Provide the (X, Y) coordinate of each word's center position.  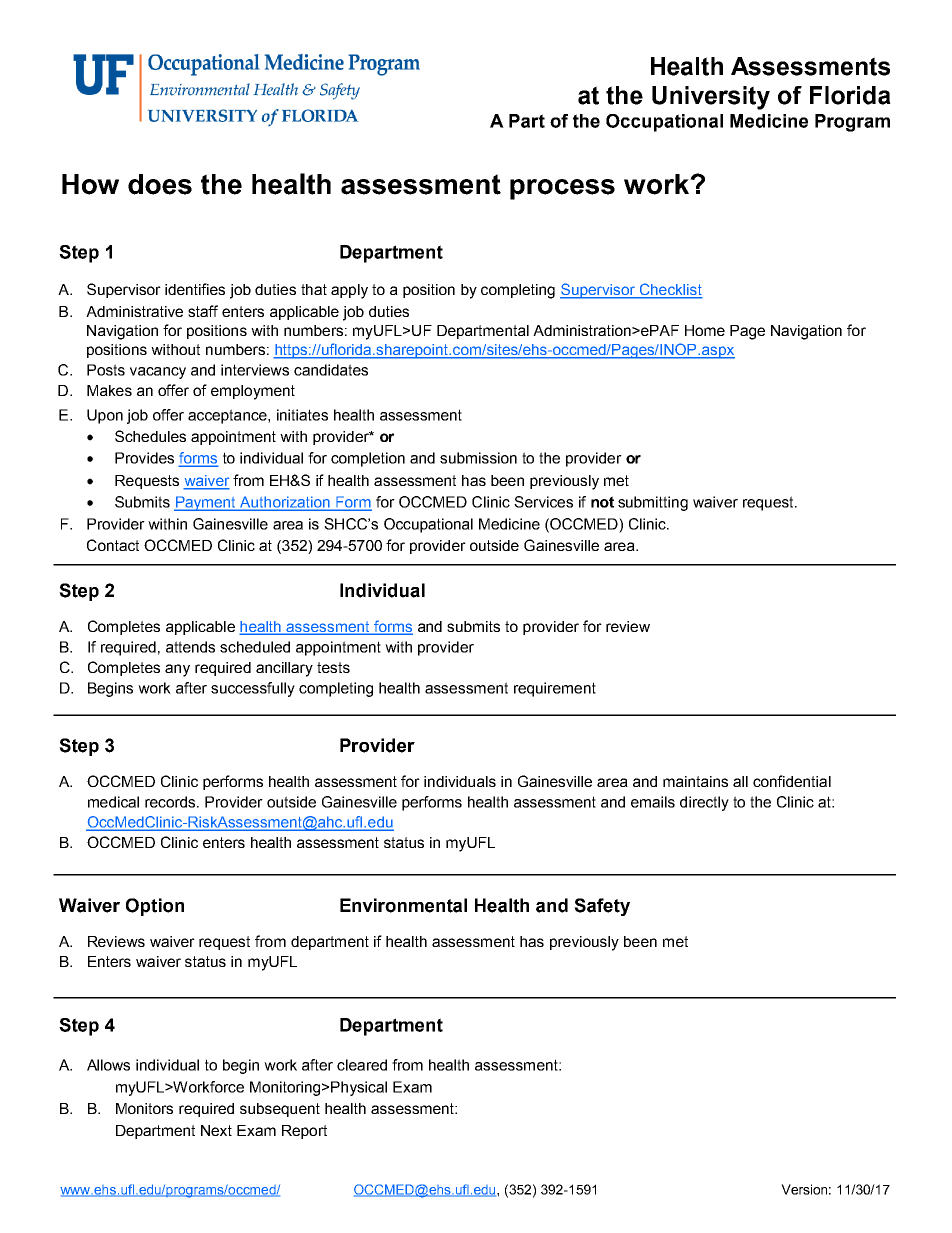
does (160, 184)
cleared (362, 1065)
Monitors (144, 1108)
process (562, 189)
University (711, 98)
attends (190, 647)
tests (333, 667)
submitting (653, 503)
